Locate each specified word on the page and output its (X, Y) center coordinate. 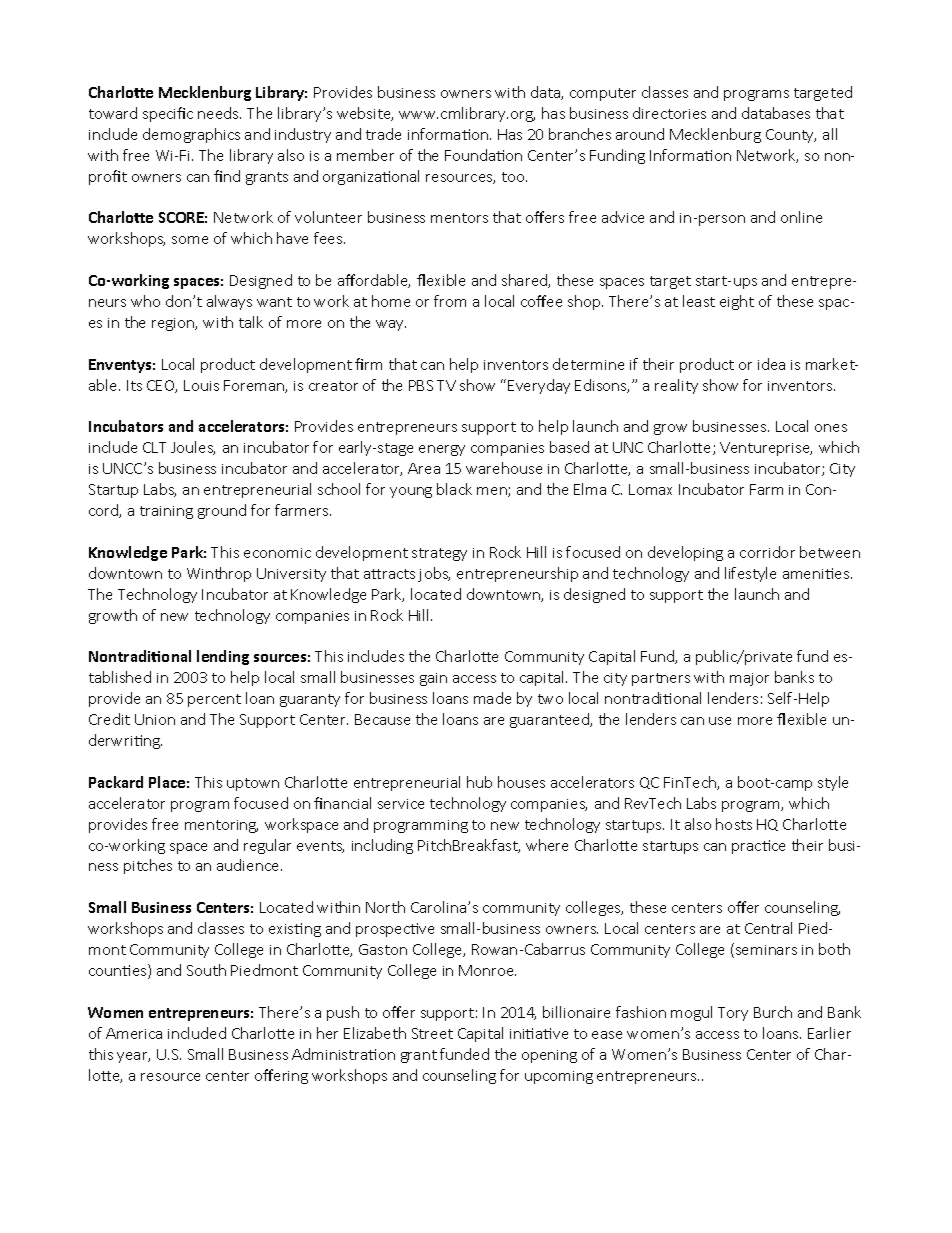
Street (432, 1033)
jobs (434, 574)
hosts (734, 824)
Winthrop (219, 574)
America (134, 1033)
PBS (421, 385)
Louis (201, 385)
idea (771, 364)
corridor (767, 552)
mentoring (221, 826)
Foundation (483, 155)
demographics (191, 135)
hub (479, 782)
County (791, 136)
